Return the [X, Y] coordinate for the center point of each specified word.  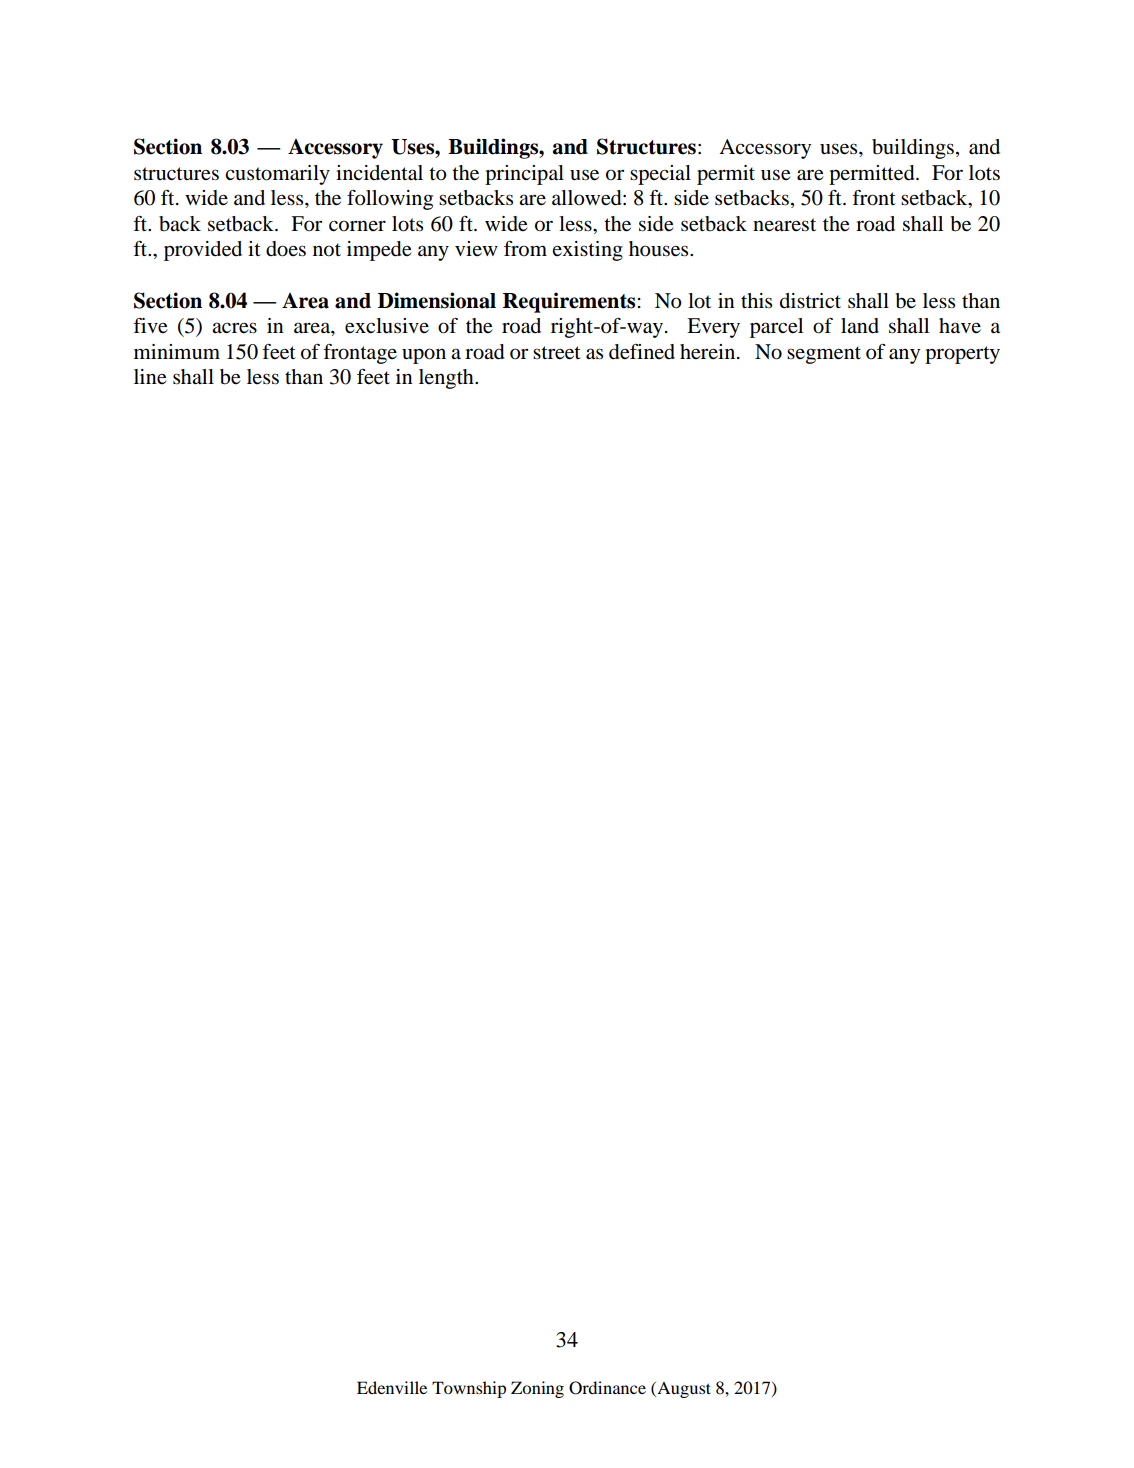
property [962, 355]
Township [469, 1389]
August [683, 1390]
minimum [177, 351]
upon [424, 356]
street [557, 353]
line [150, 377]
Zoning [537, 1389]
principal [524, 175]
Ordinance [607, 1388]
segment [824, 355]
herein [709, 352]
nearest [784, 225]
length [447, 379]
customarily [277, 175]
